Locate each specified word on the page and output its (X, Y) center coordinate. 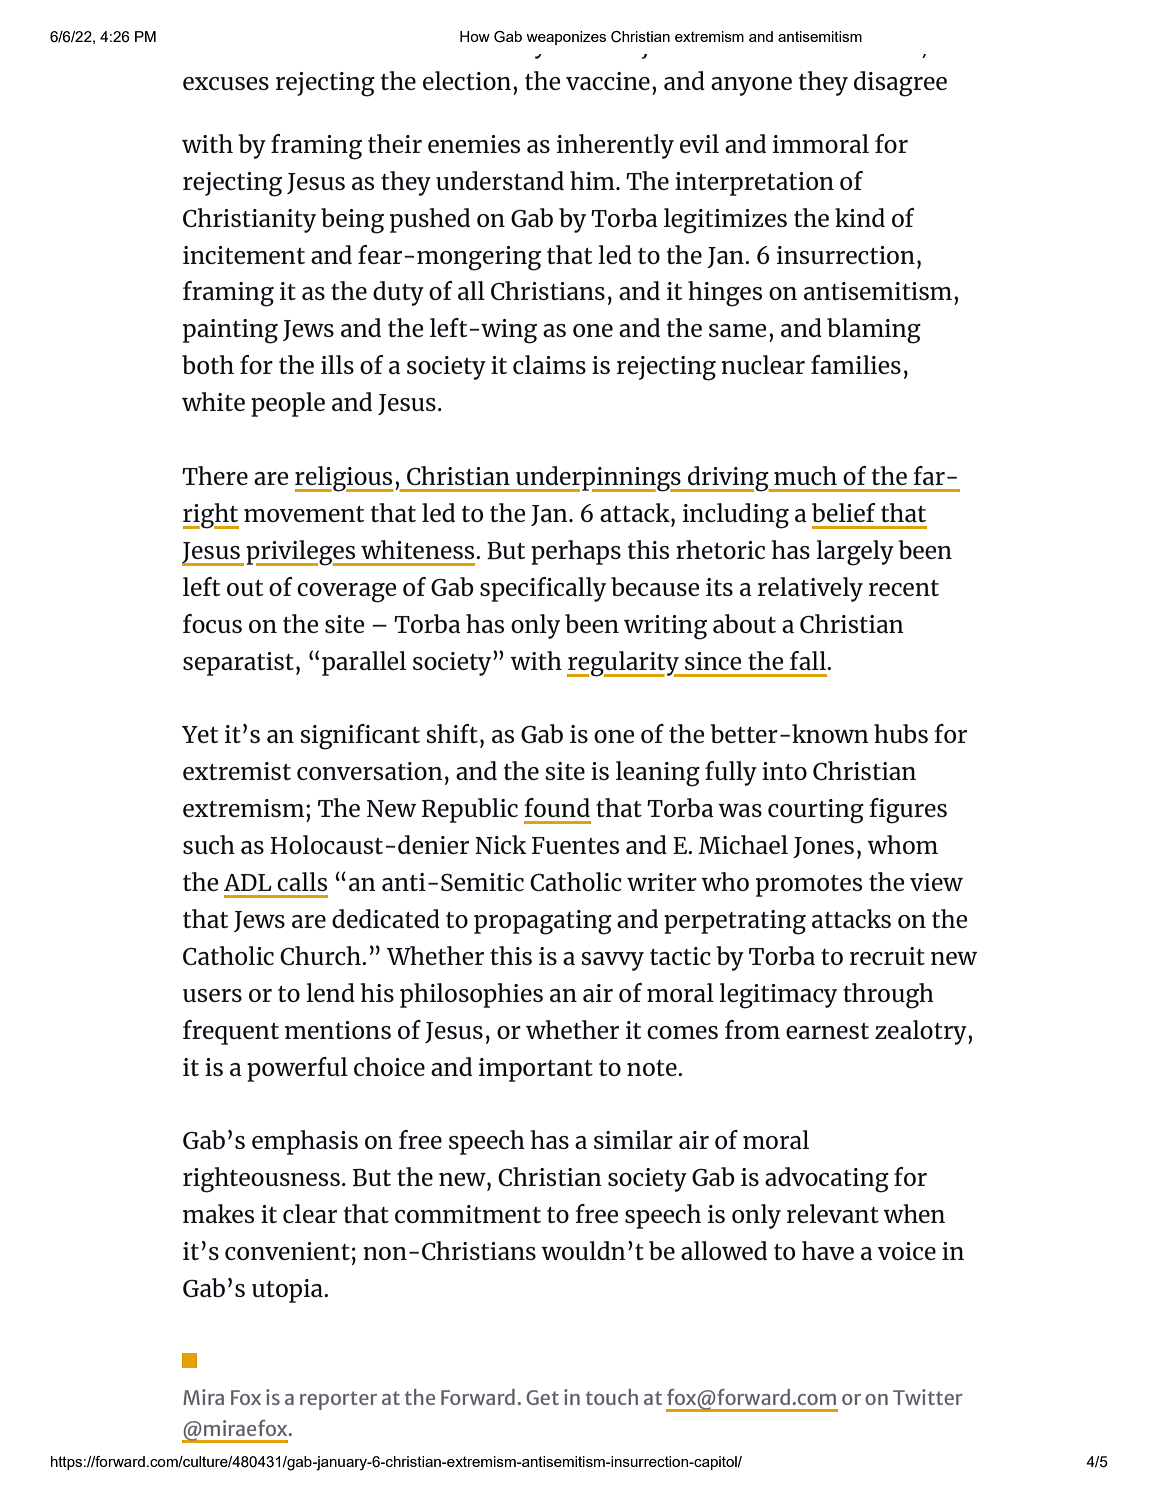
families (856, 364)
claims (549, 364)
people (288, 404)
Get (542, 1397)
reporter (338, 1400)
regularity (624, 664)
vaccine (608, 81)
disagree (900, 84)
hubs (901, 733)
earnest (827, 1031)
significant (360, 737)
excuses (226, 83)
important (536, 1070)
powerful (297, 1069)
